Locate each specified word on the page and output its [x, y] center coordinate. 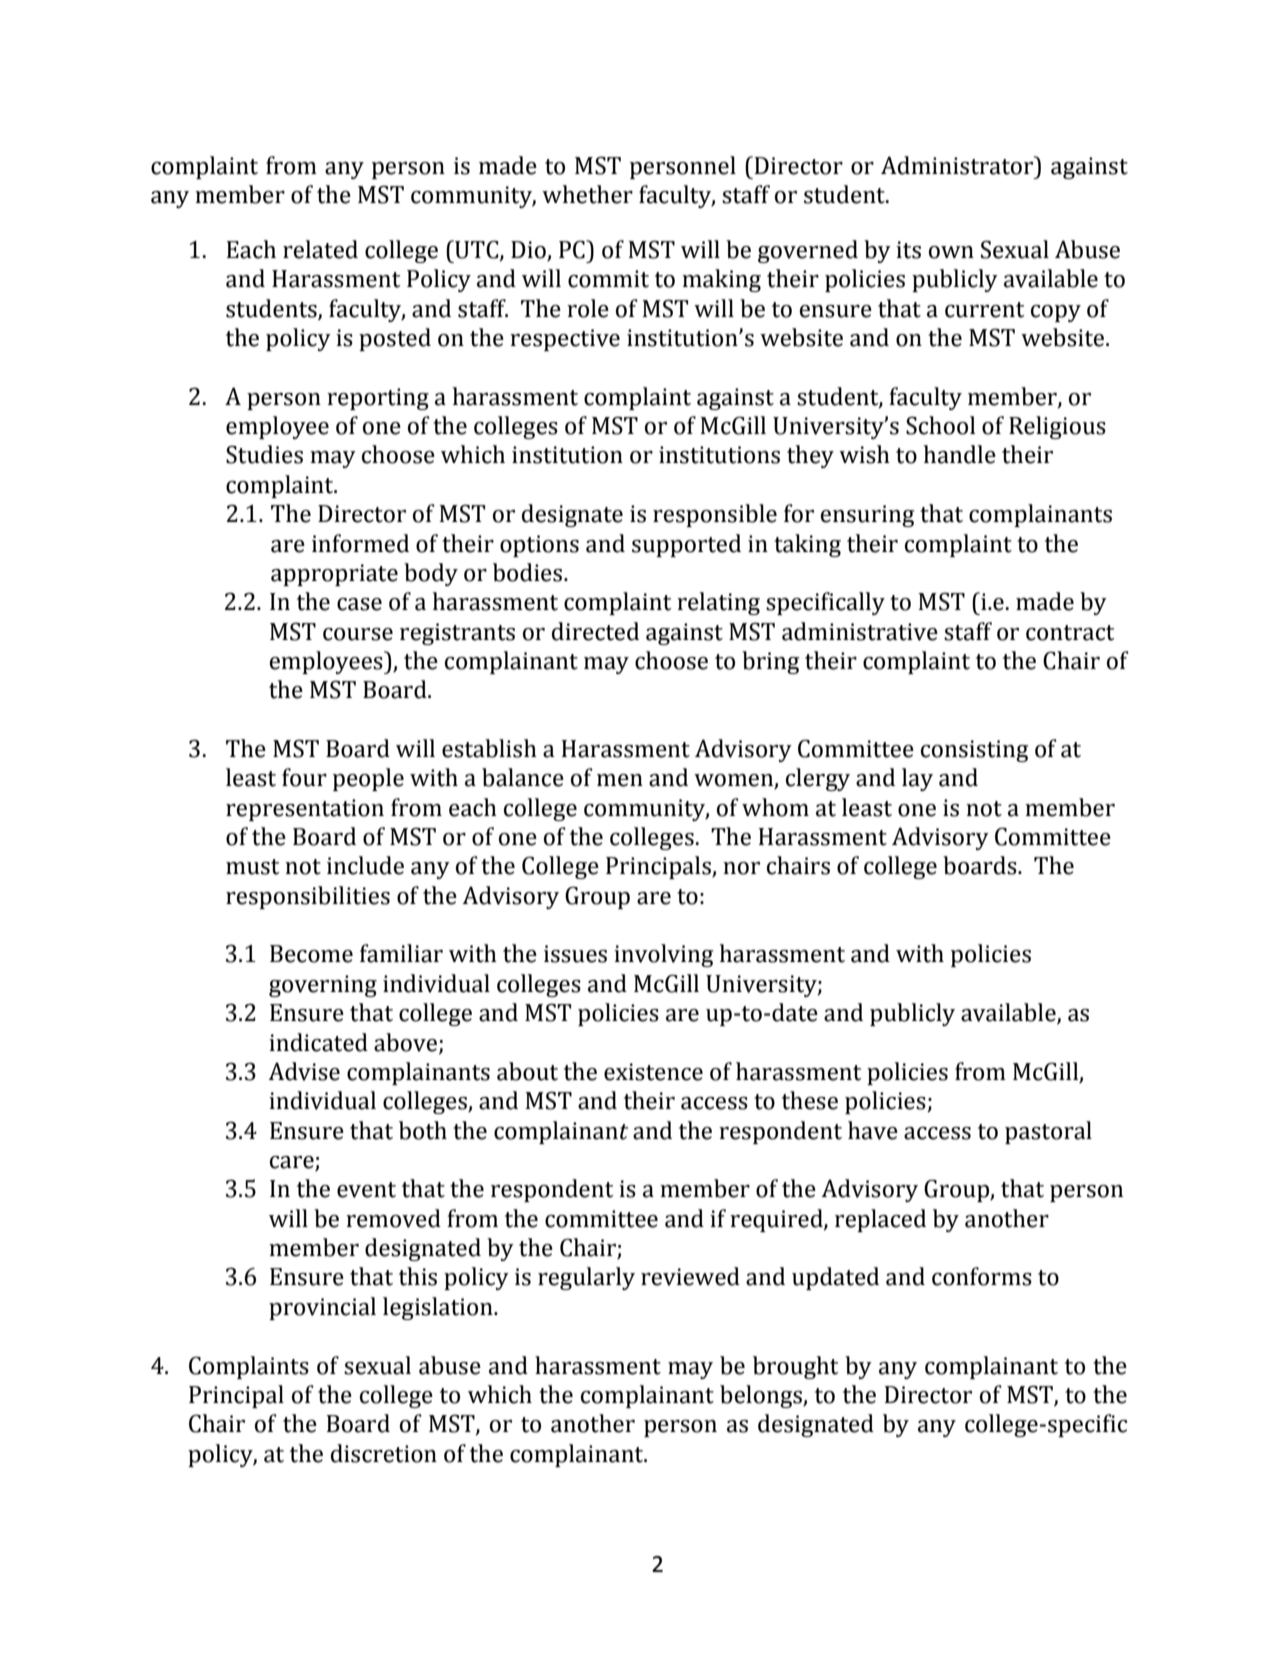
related [320, 249]
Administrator [958, 165]
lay [917, 779]
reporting [378, 399]
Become [311, 954]
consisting [974, 751]
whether [587, 194]
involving [663, 955]
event [366, 1190]
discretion [384, 1453]
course [358, 634]
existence [653, 1072]
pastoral [1048, 1132]
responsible [715, 515]
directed [595, 631]
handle [960, 454]
